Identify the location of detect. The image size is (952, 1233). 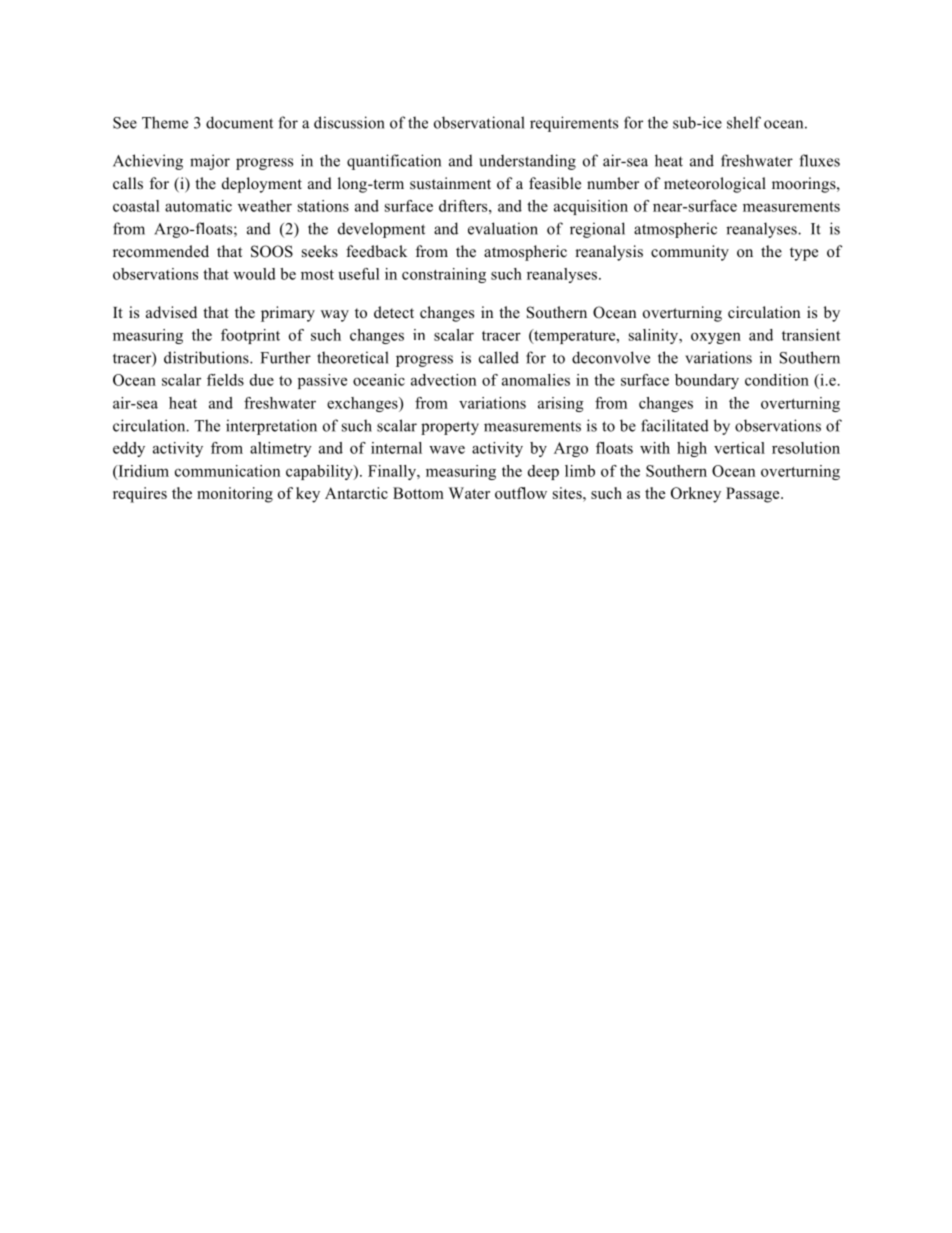
(394, 312).
